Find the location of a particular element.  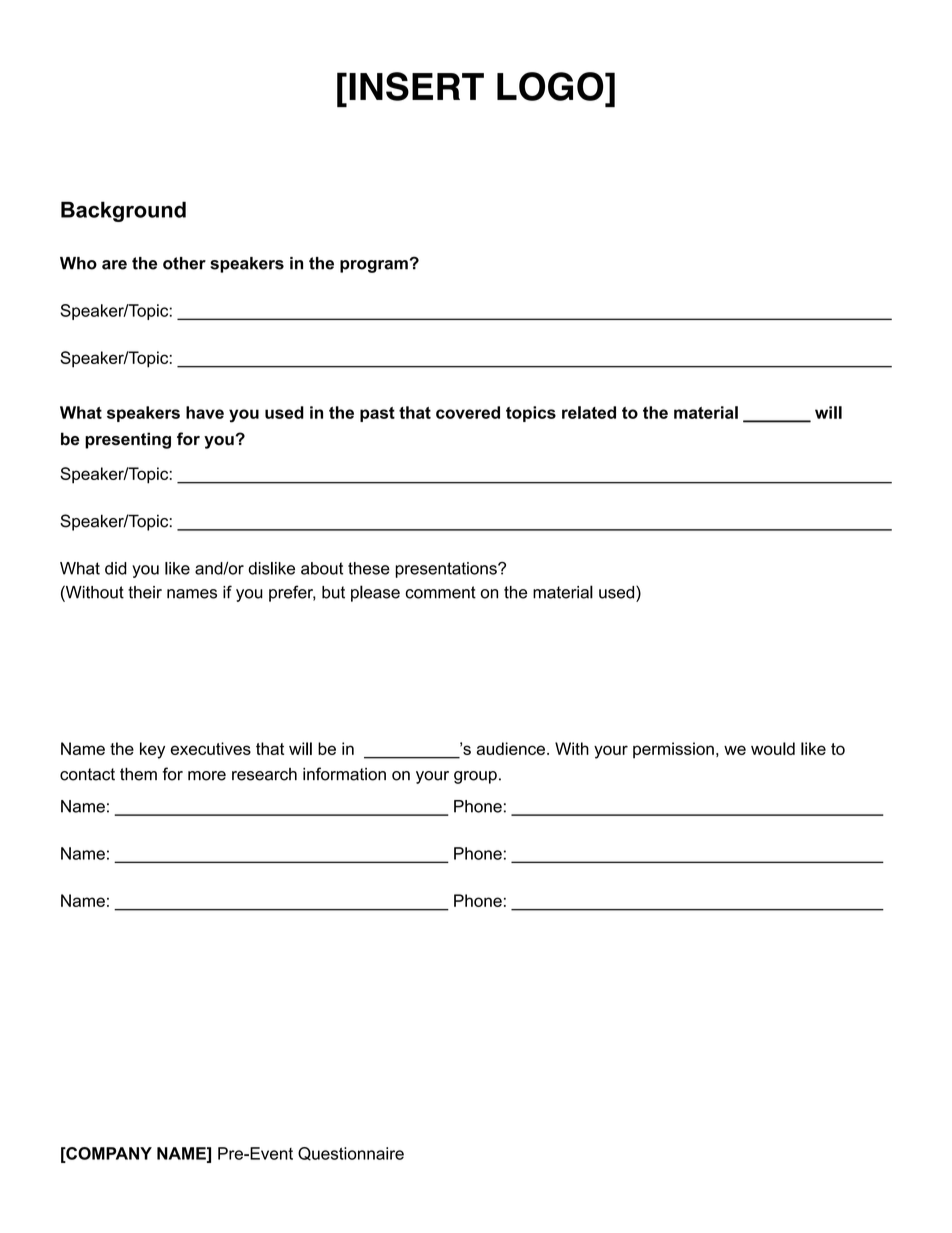

Questionnaire is located at coordinates (351, 1154).
